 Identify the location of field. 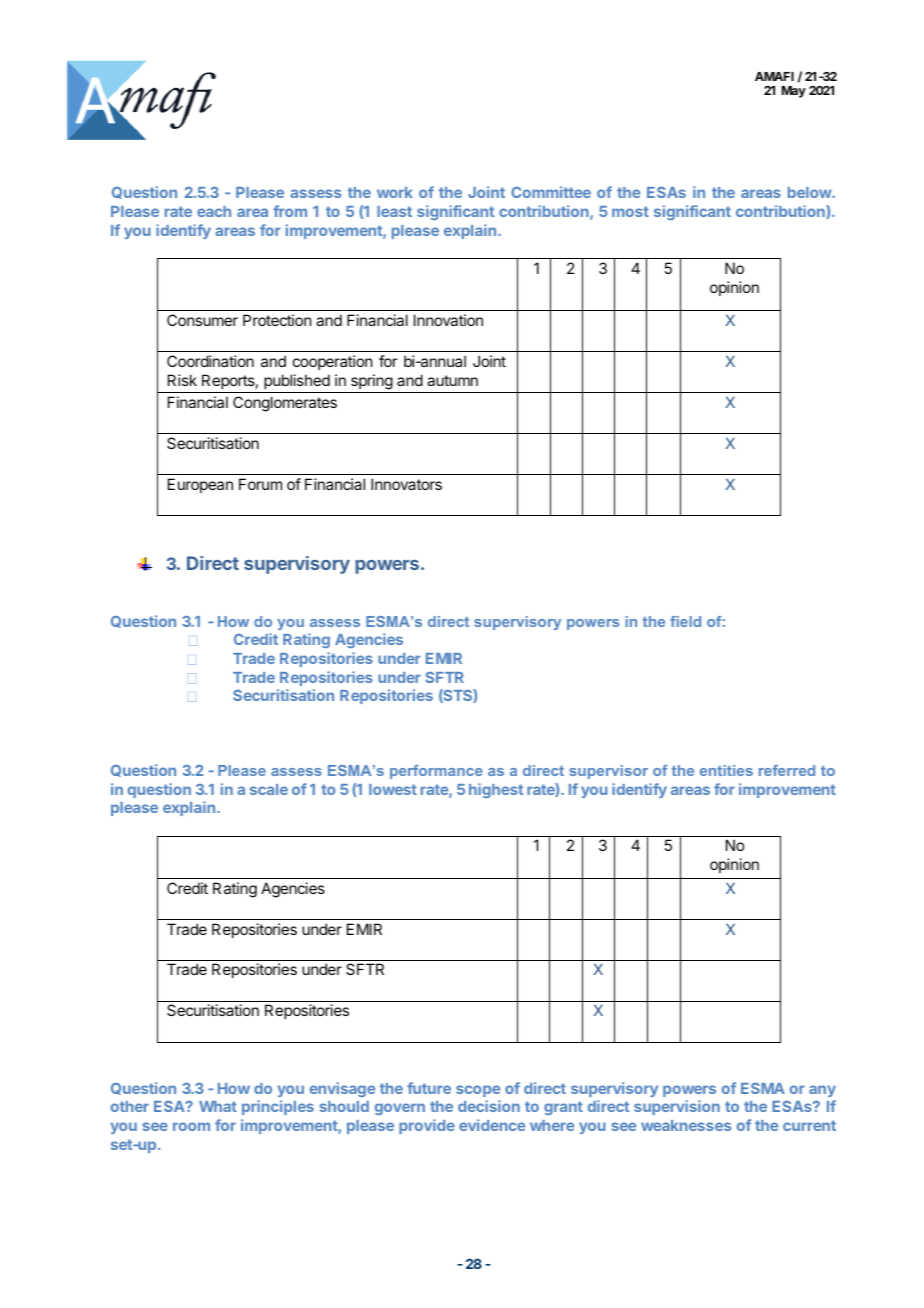
(685, 621).
